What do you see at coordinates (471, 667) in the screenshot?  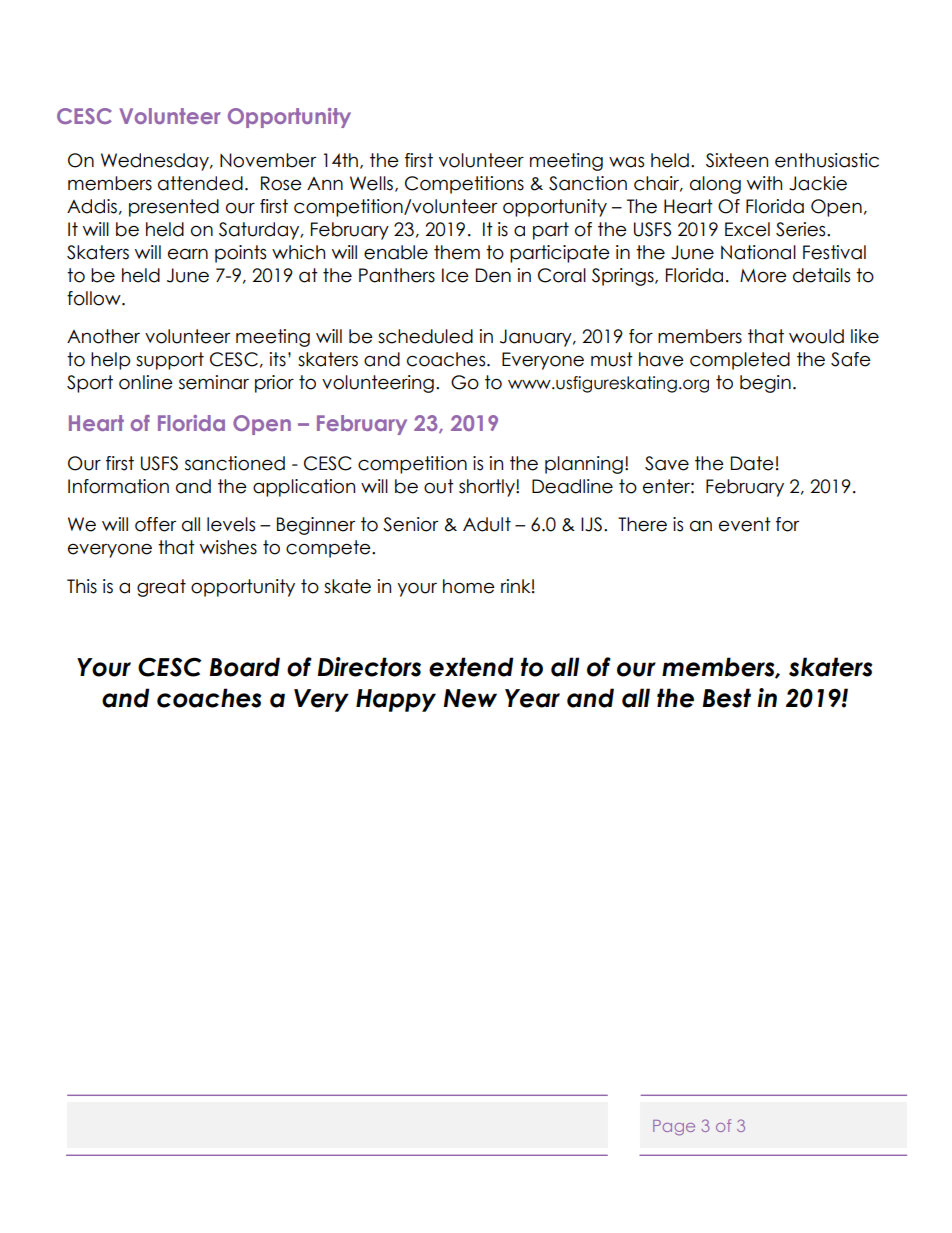 I see `extend` at bounding box center [471, 667].
